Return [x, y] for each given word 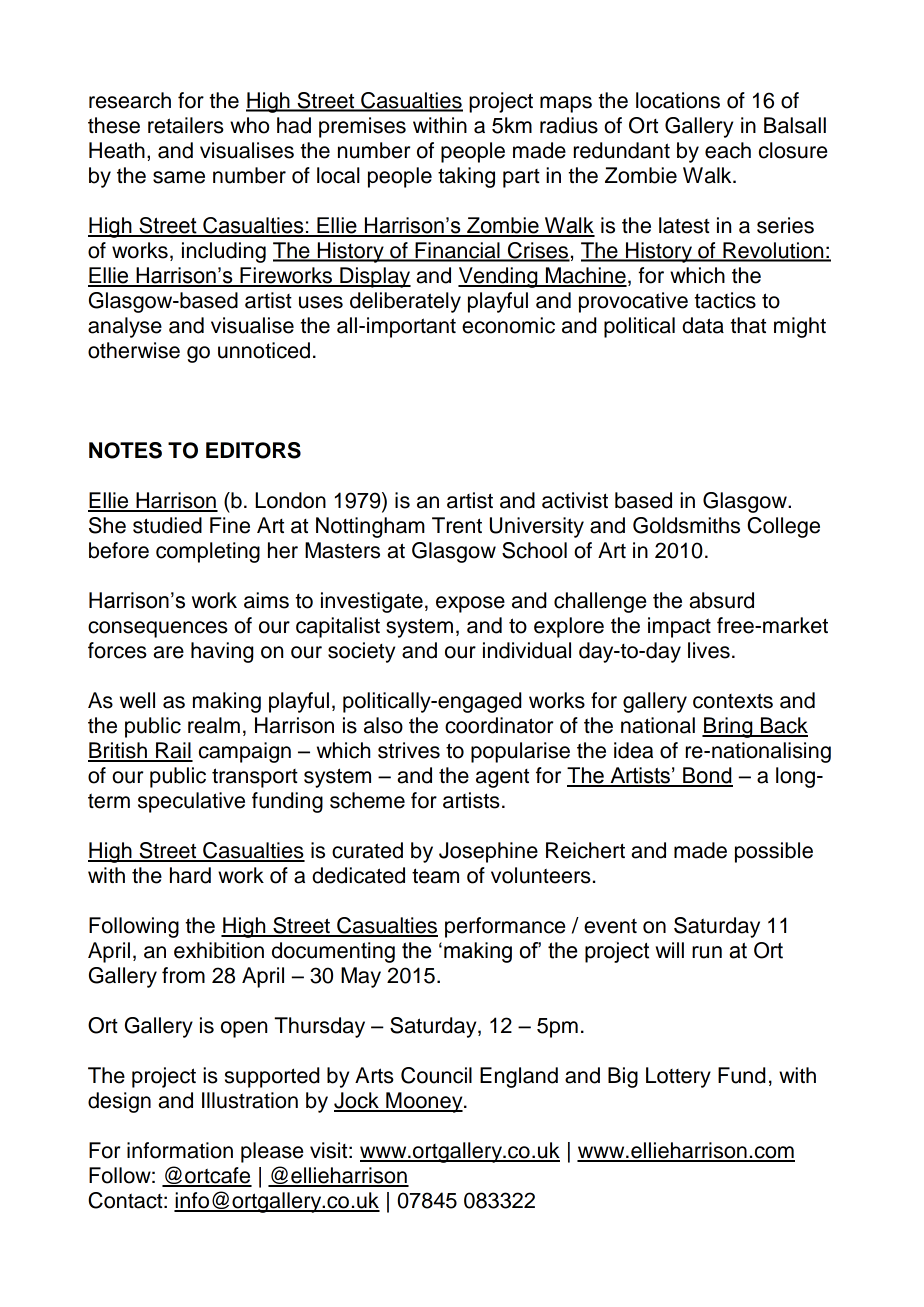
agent [502, 778]
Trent [457, 525]
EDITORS [253, 450]
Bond [707, 776]
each [728, 150]
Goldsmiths [686, 525]
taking [466, 177]
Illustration [250, 1100]
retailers [186, 125]
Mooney [424, 1102]
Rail [173, 751]
